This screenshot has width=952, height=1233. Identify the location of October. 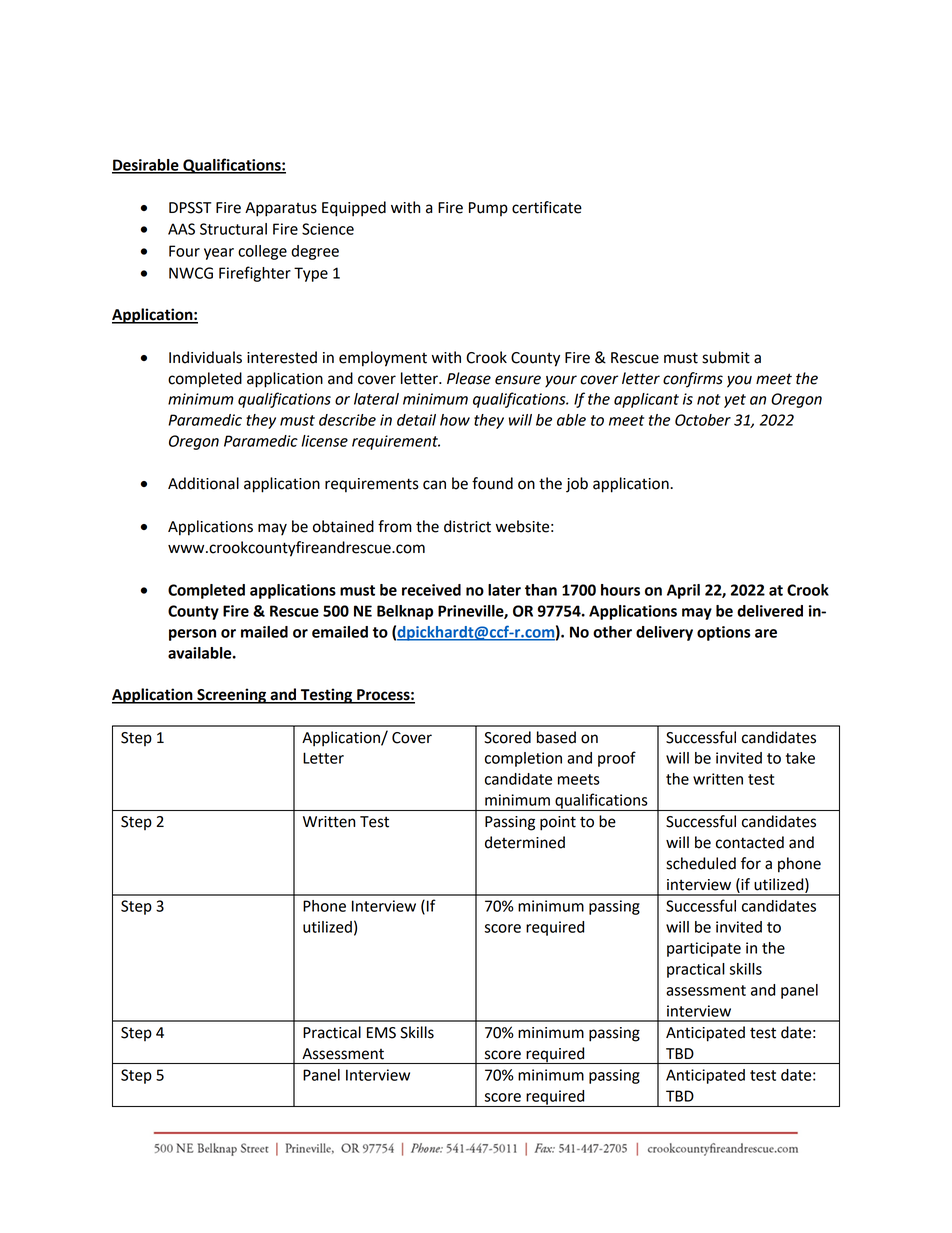
(703, 420).
